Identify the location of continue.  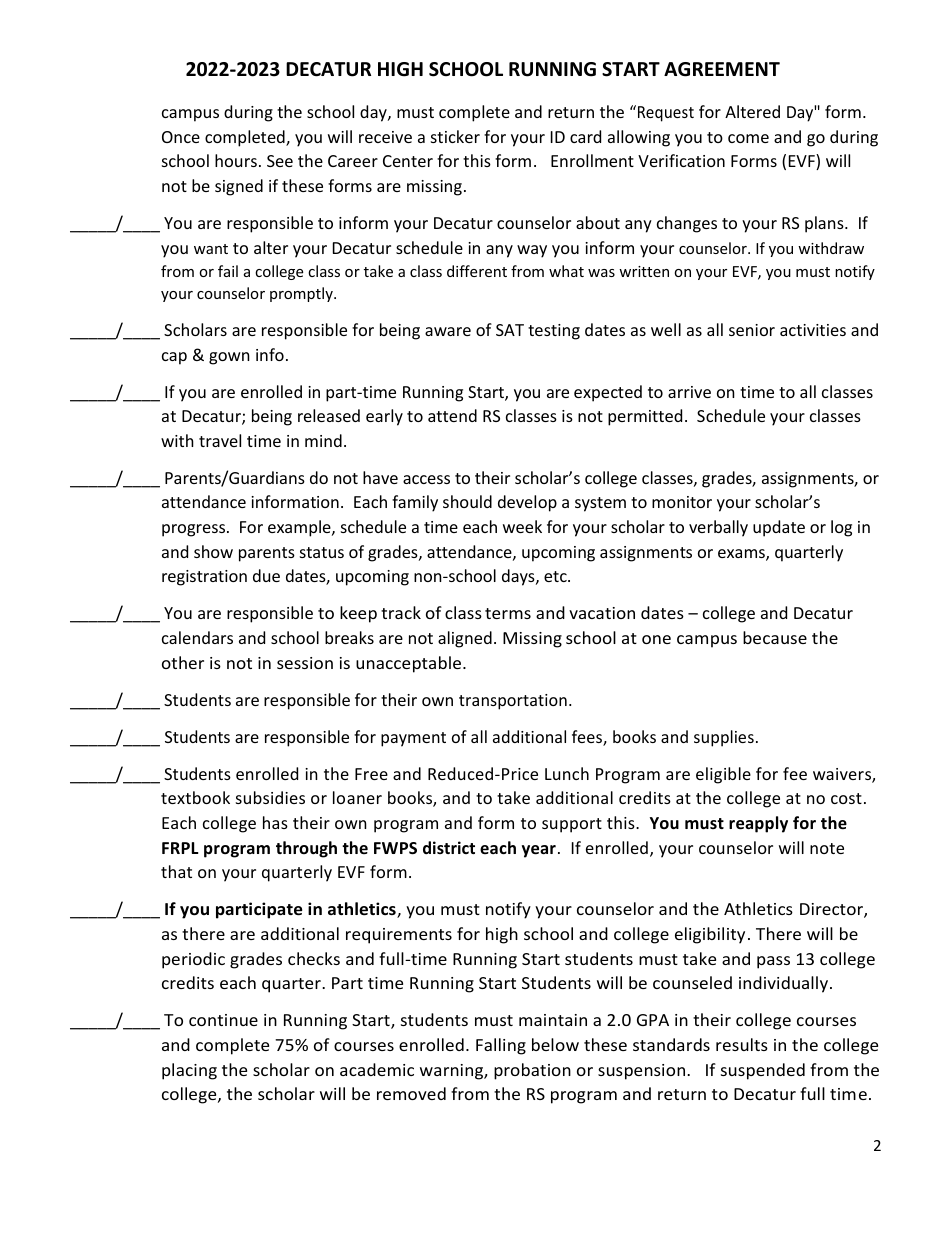
(223, 1020).
